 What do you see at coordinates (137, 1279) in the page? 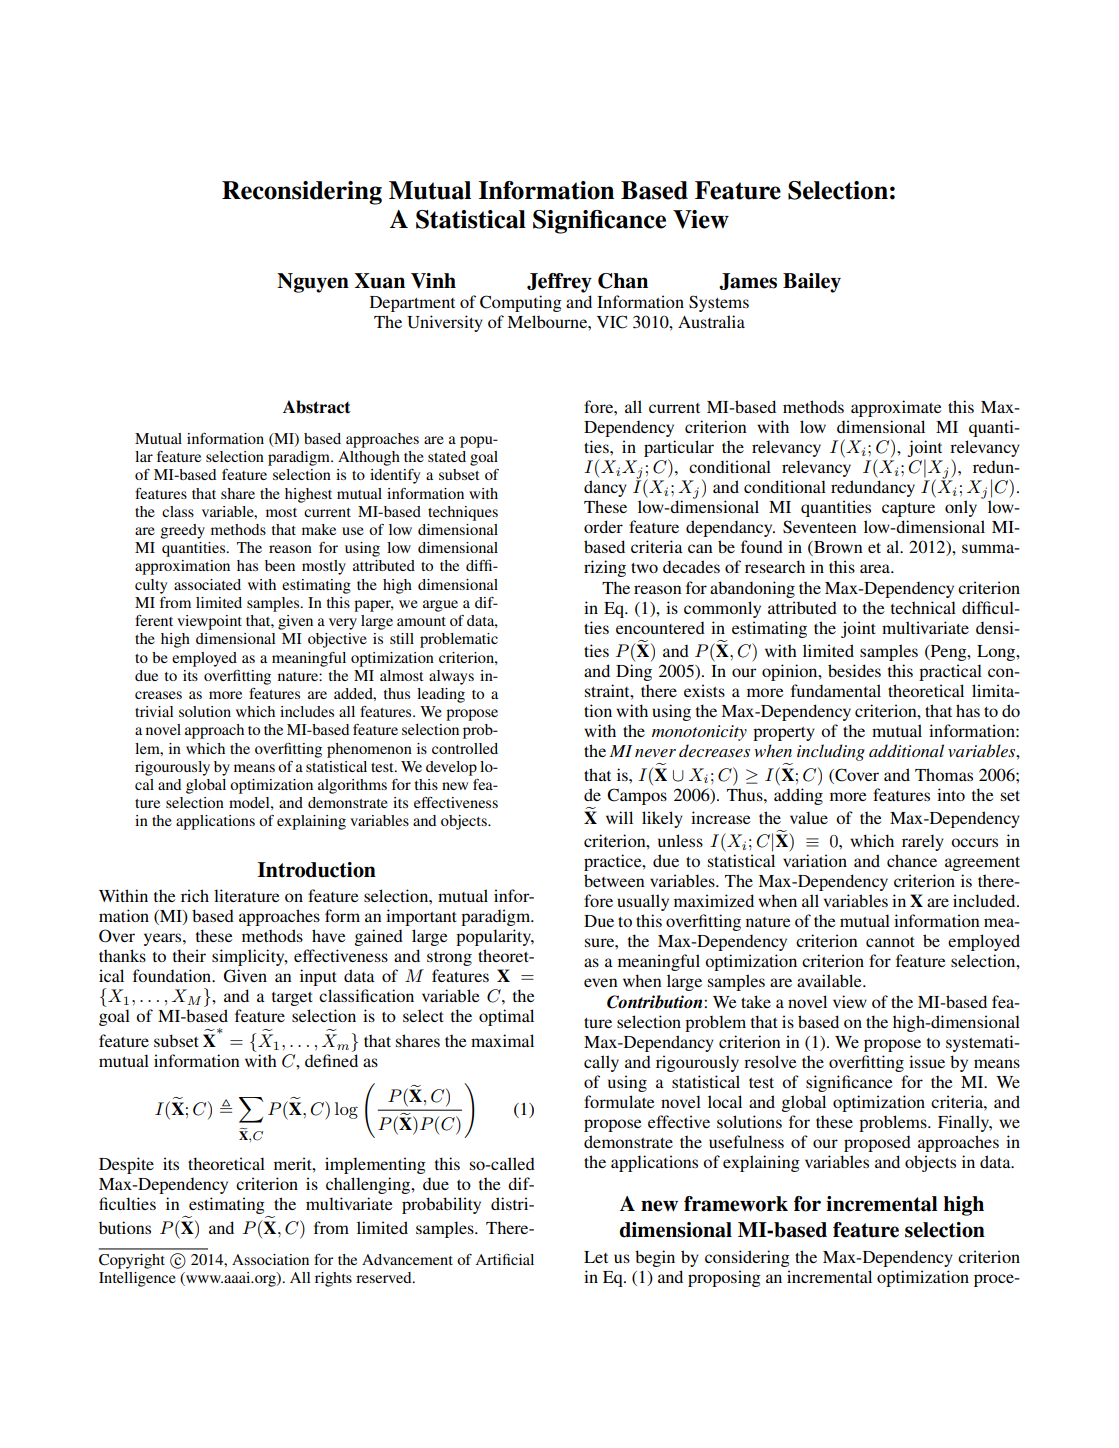
I see `Intelligence` at bounding box center [137, 1279].
